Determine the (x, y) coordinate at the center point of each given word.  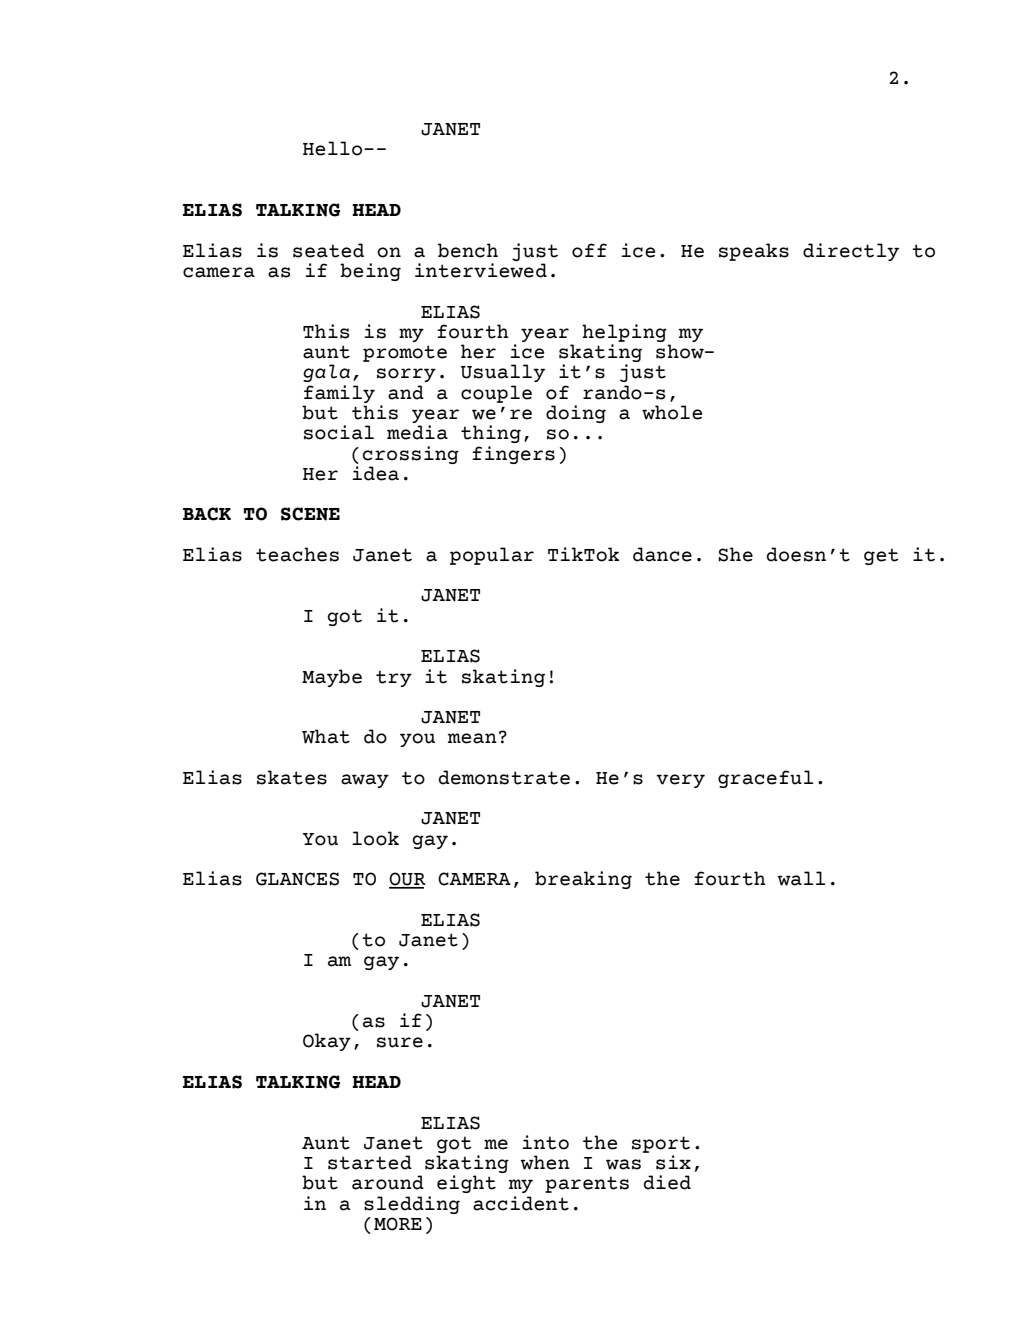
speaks (754, 252)
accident (521, 1203)
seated (328, 250)
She (735, 554)
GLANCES (297, 879)
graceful (765, 779)
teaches (297, 554)
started (370, 1162)
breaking (583, 880)
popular (492, 556)
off (589, 250)
